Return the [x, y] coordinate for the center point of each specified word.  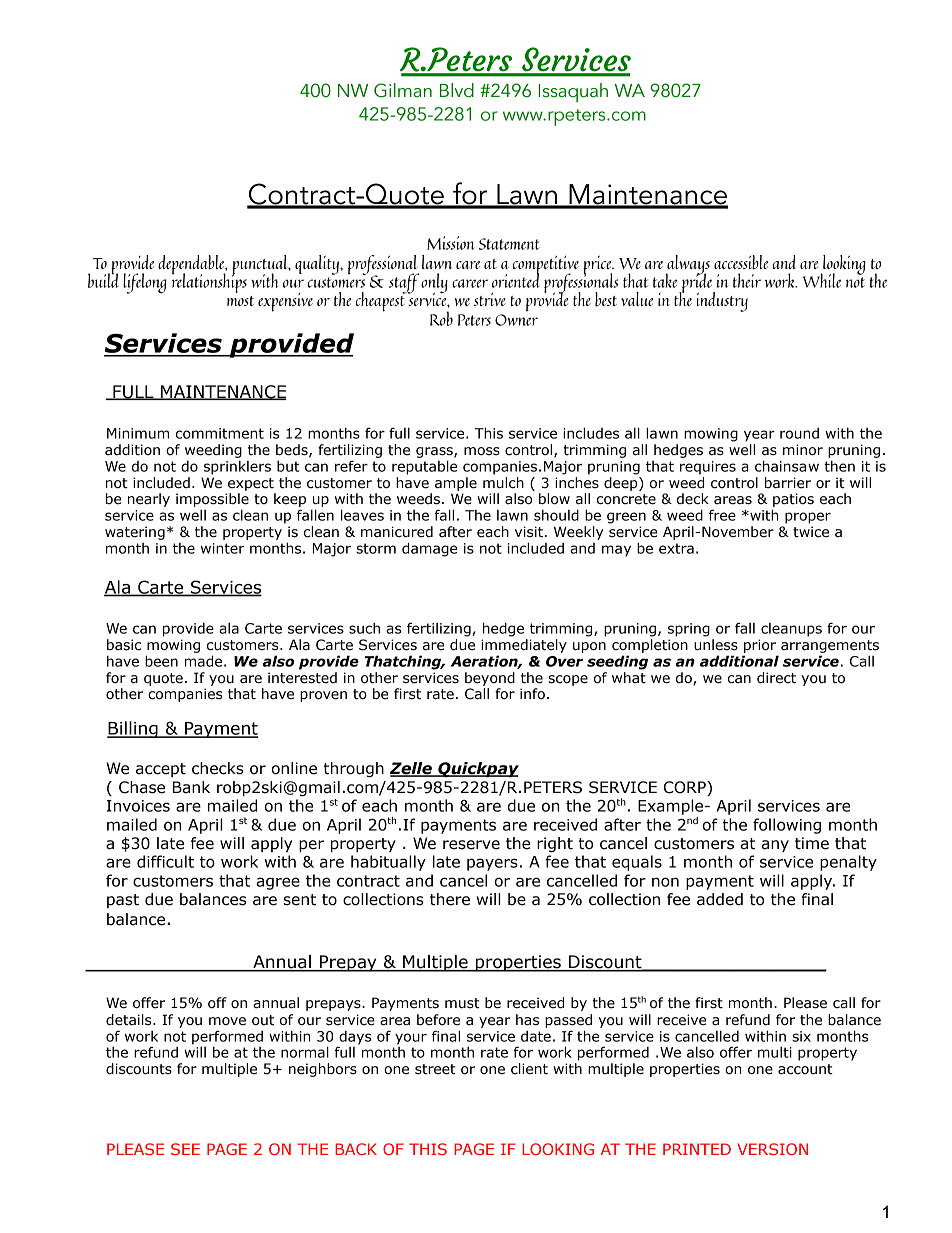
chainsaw [787, 466]
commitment [220, 433]
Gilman [403, 90]
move [227, 1021]
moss [482, 451]
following [787, 826]
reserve [471, 845]
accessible [741, 262]
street [435, 1069]
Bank [191, 787]
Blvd [457, 90]
